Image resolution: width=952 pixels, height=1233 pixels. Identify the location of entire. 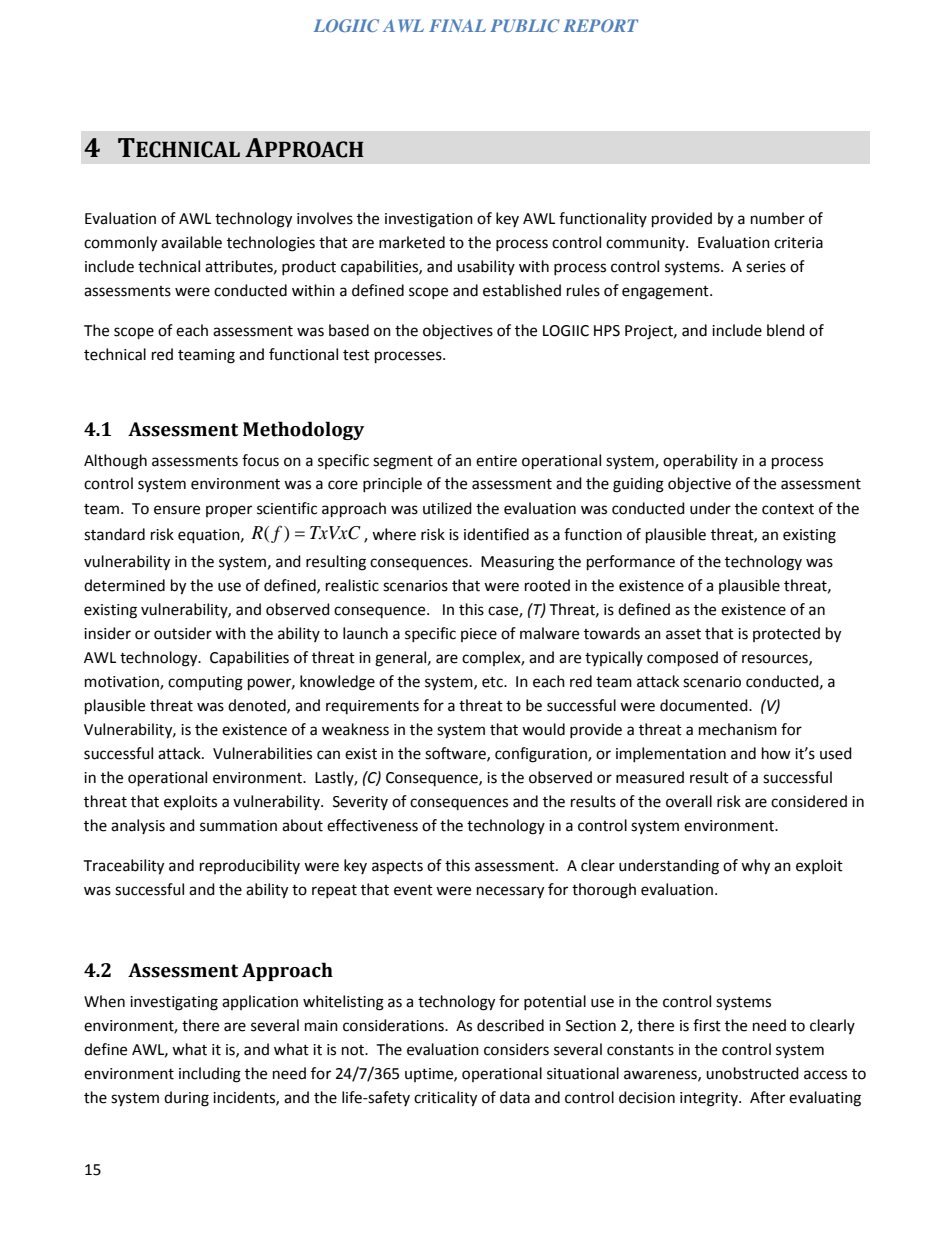
(496, 461).
